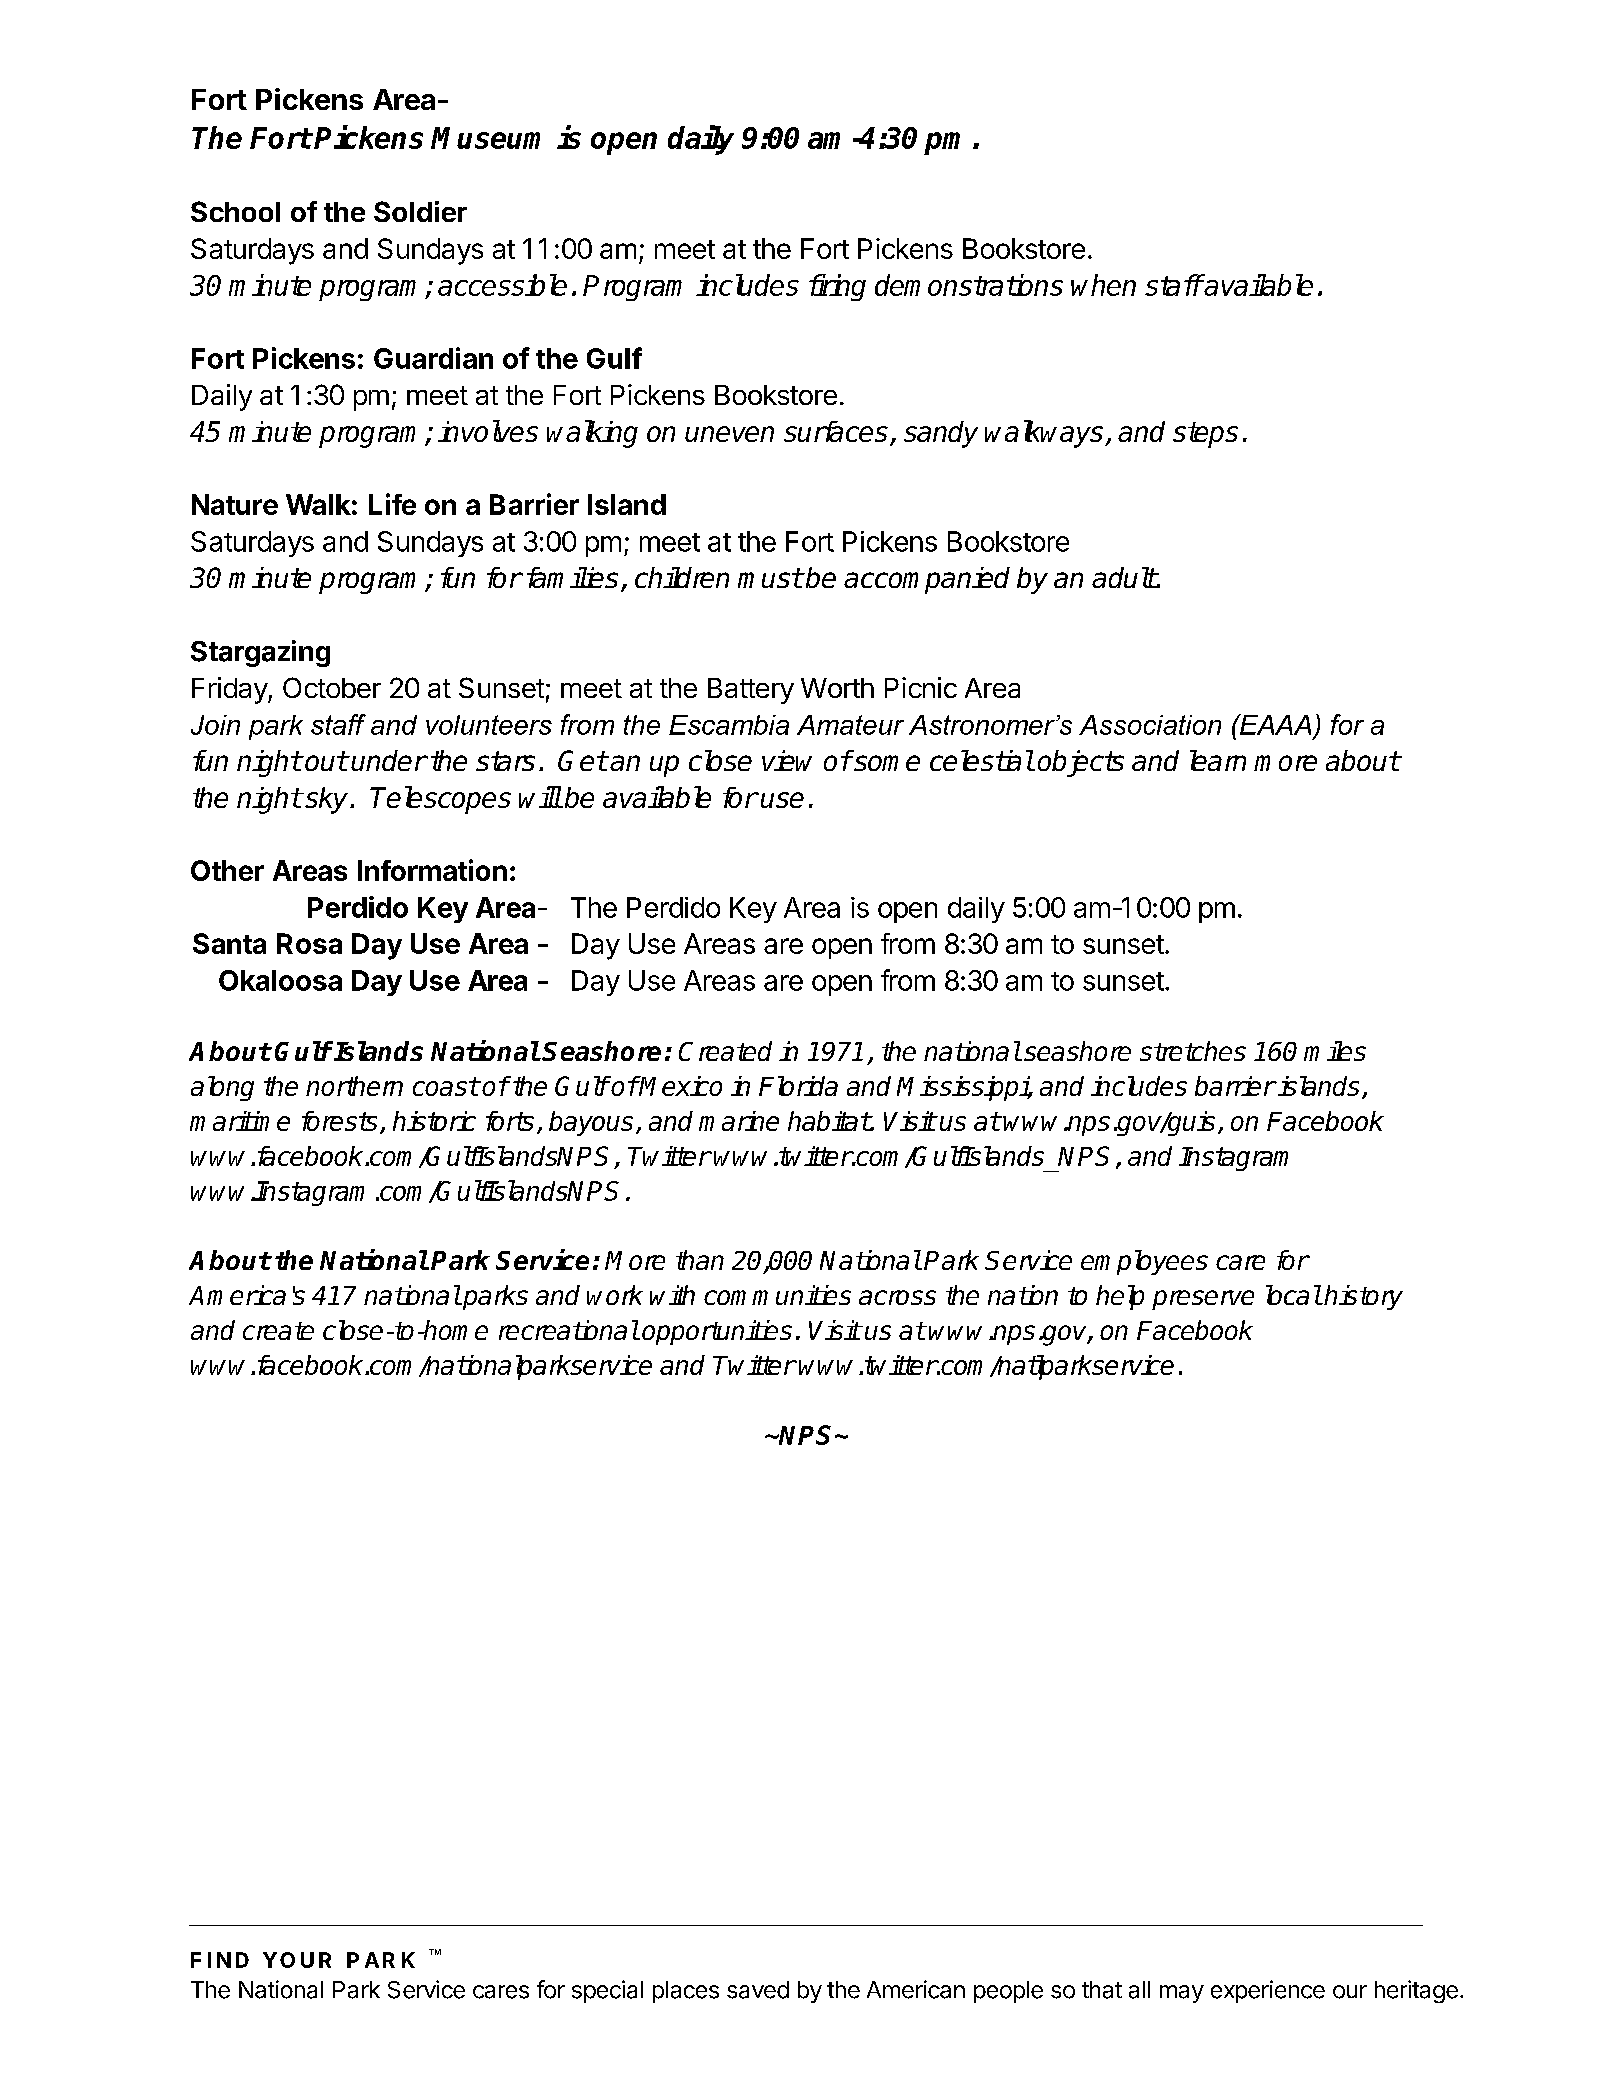 The image size is (1613, 2087). I want to click on learn, so click(1218, 760).
